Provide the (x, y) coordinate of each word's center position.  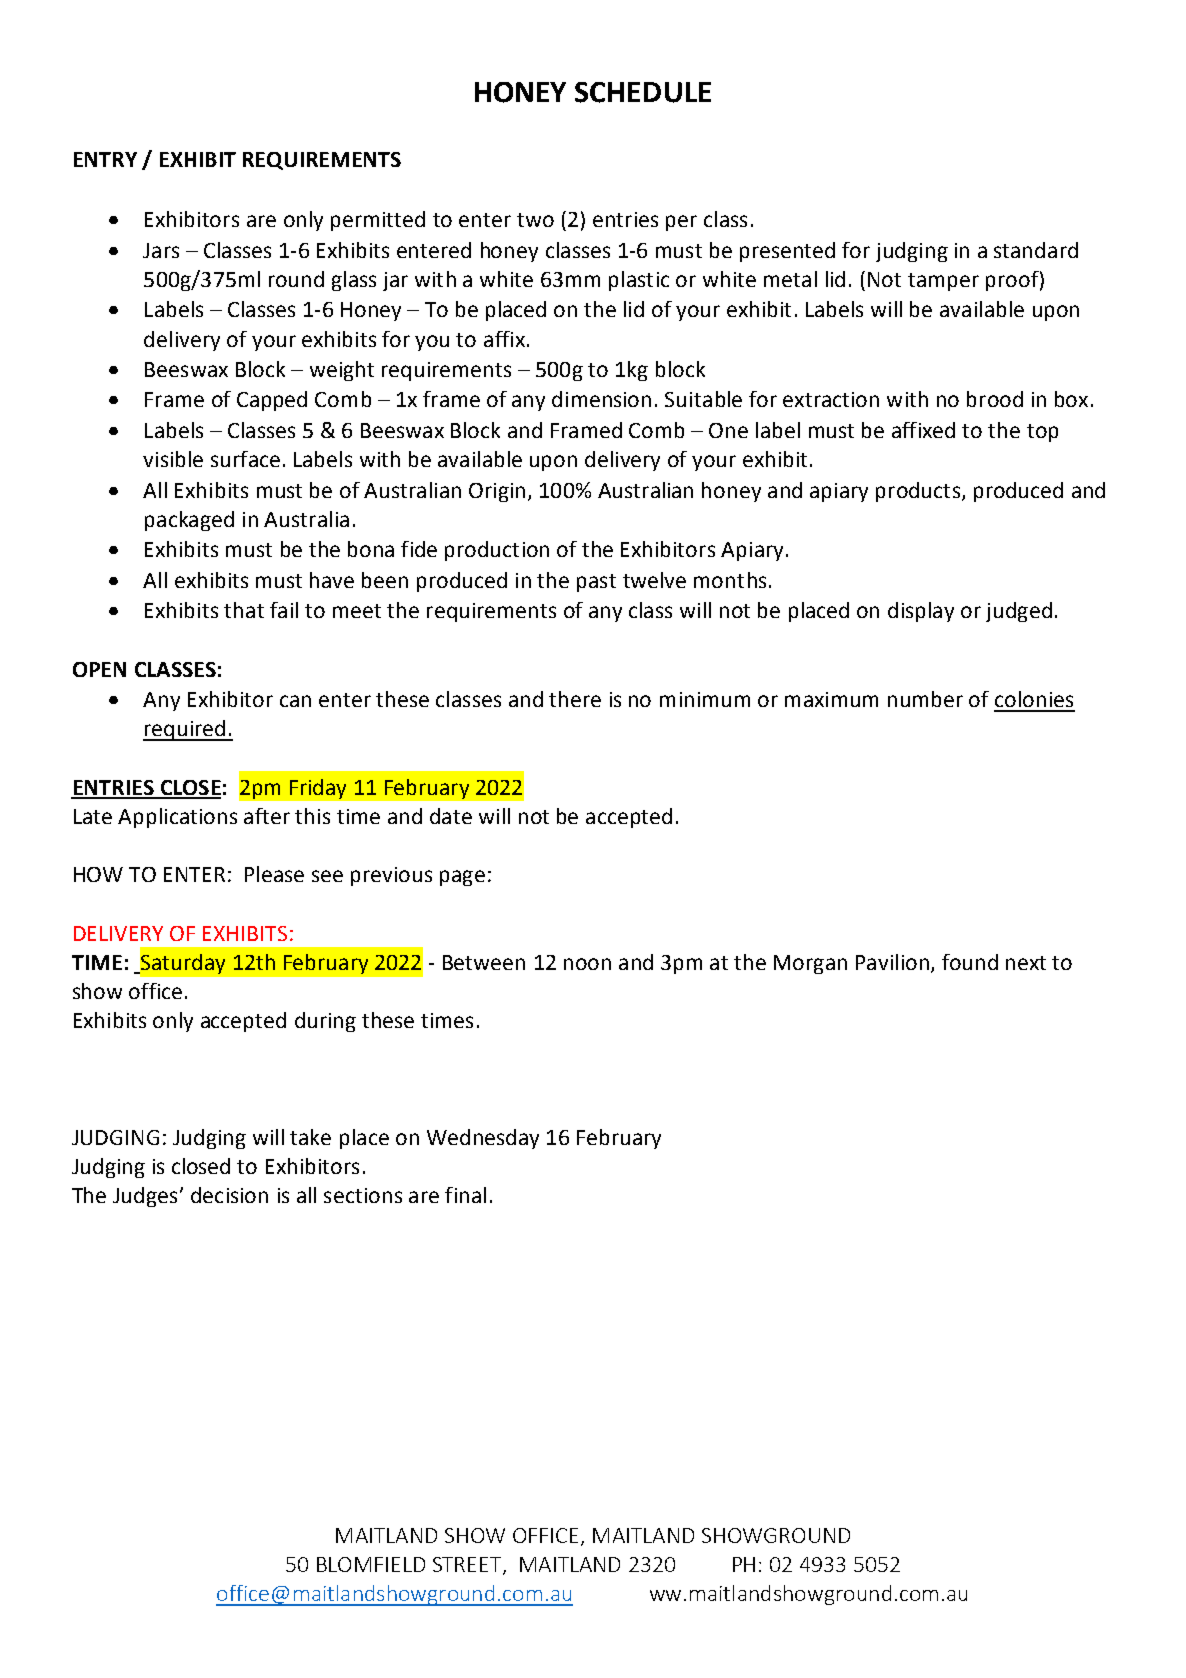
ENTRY (105, 159)
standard (1036, 250)
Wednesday (483, 1139)
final (465, 1195)
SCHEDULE (643, 92)
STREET (468, 1566)
